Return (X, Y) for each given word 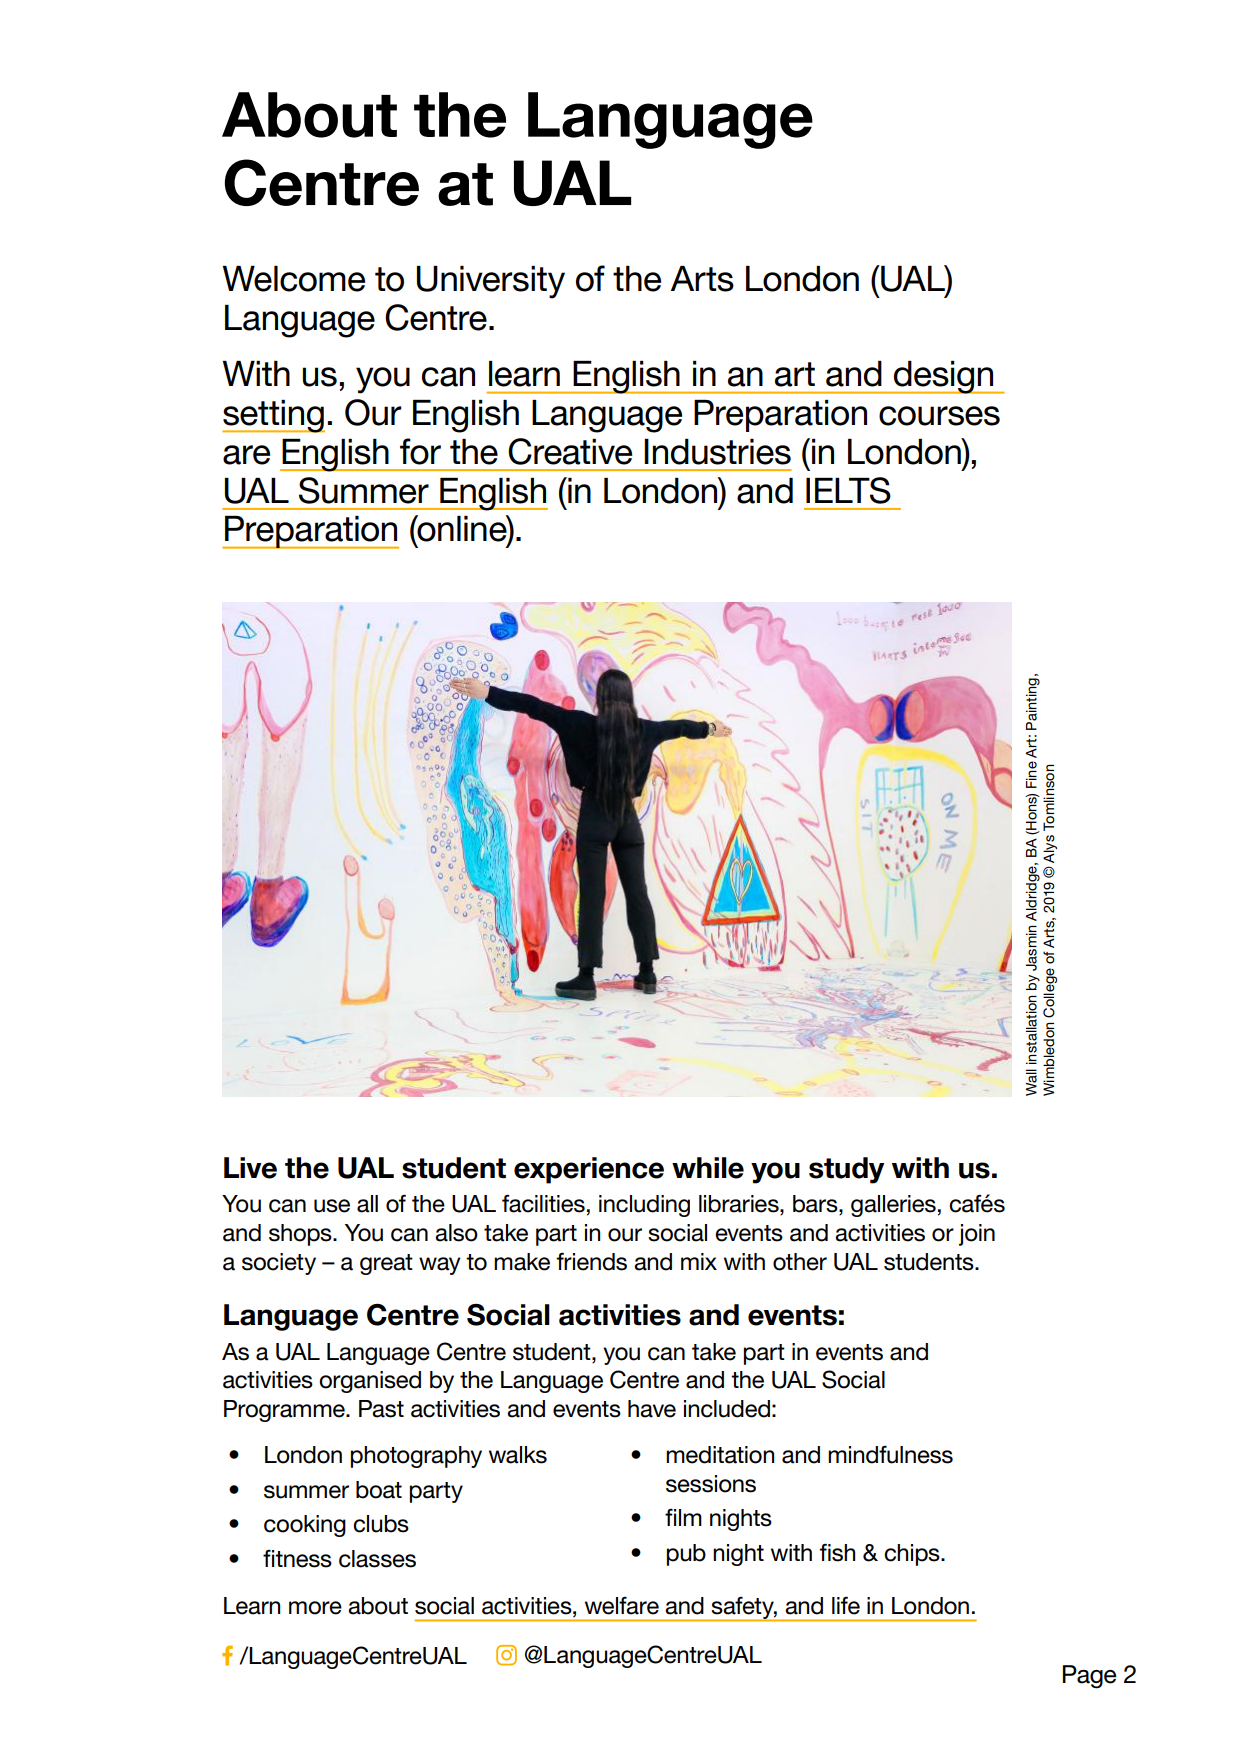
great (386, 1264)
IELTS (848, 490)
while (708, 1168)
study (846, 1170)
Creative (570, 451)
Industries (717, 452)
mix (699, 1261)
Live (250, 1168)
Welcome (293, 279)
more (315, 1608)
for (420, 451)
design (944, 377)
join (977, 1235)
